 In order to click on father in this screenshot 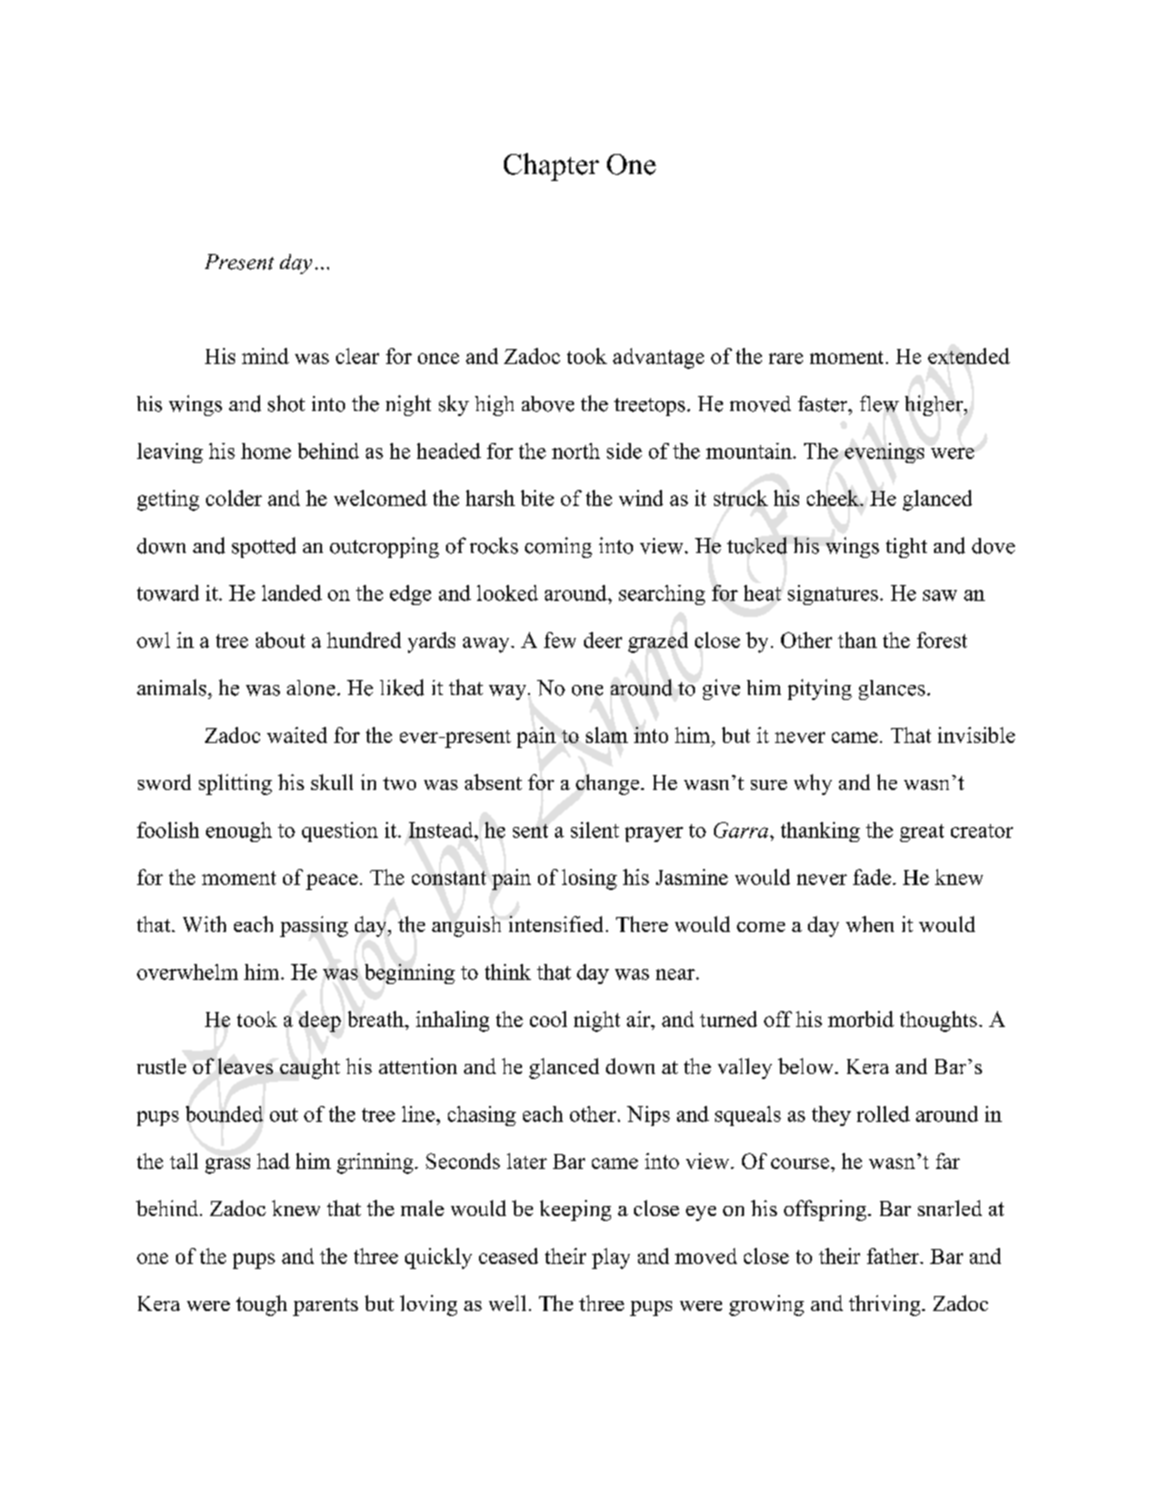, I will do `click(894, 1256)`.
